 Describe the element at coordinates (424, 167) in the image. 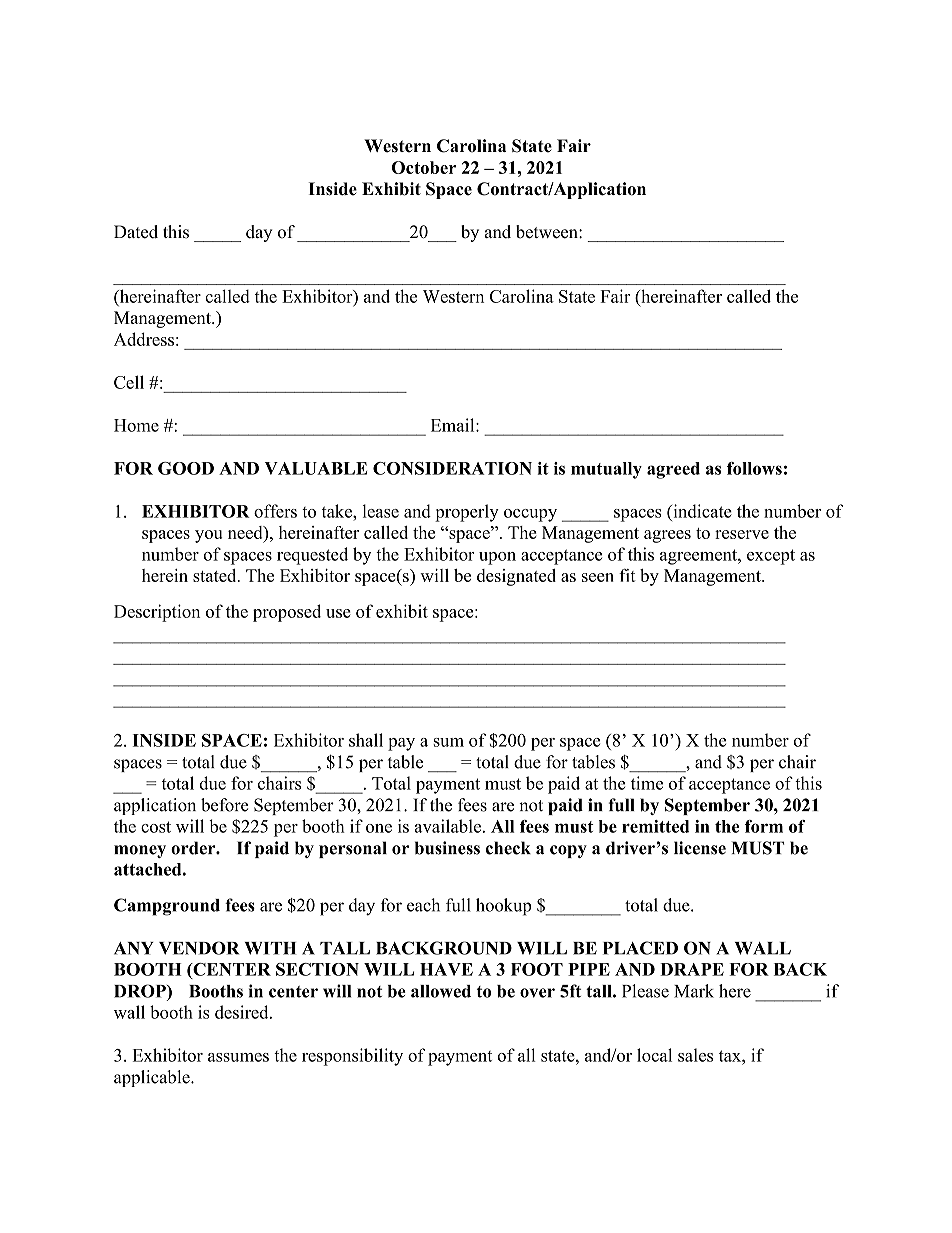

I see `October` at that location.
